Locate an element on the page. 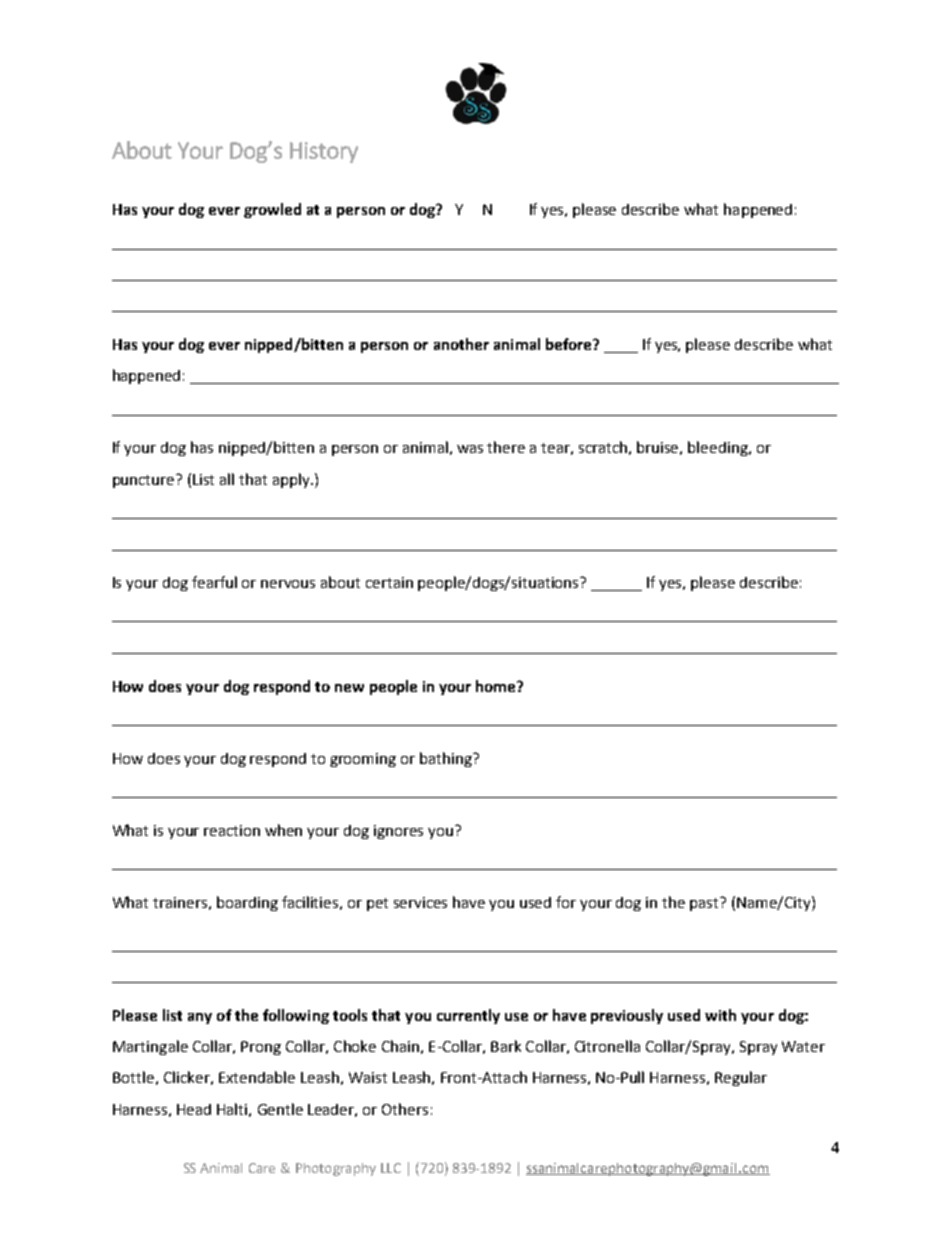 The width and height of the page is (952, 1233). Others is located at coordinates (405, 1109).
